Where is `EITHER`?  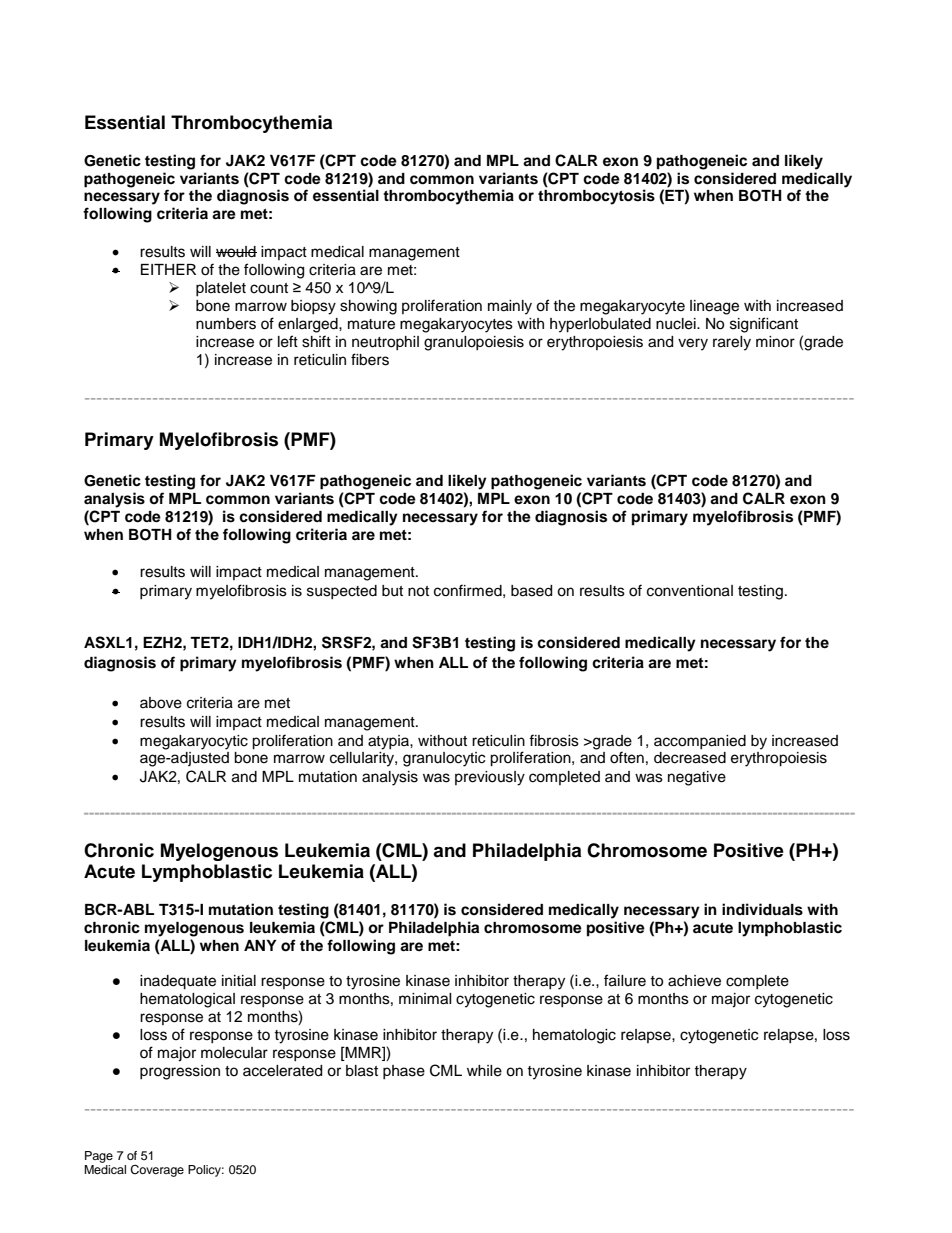
EITHER is located at coordinates (168, 269).
